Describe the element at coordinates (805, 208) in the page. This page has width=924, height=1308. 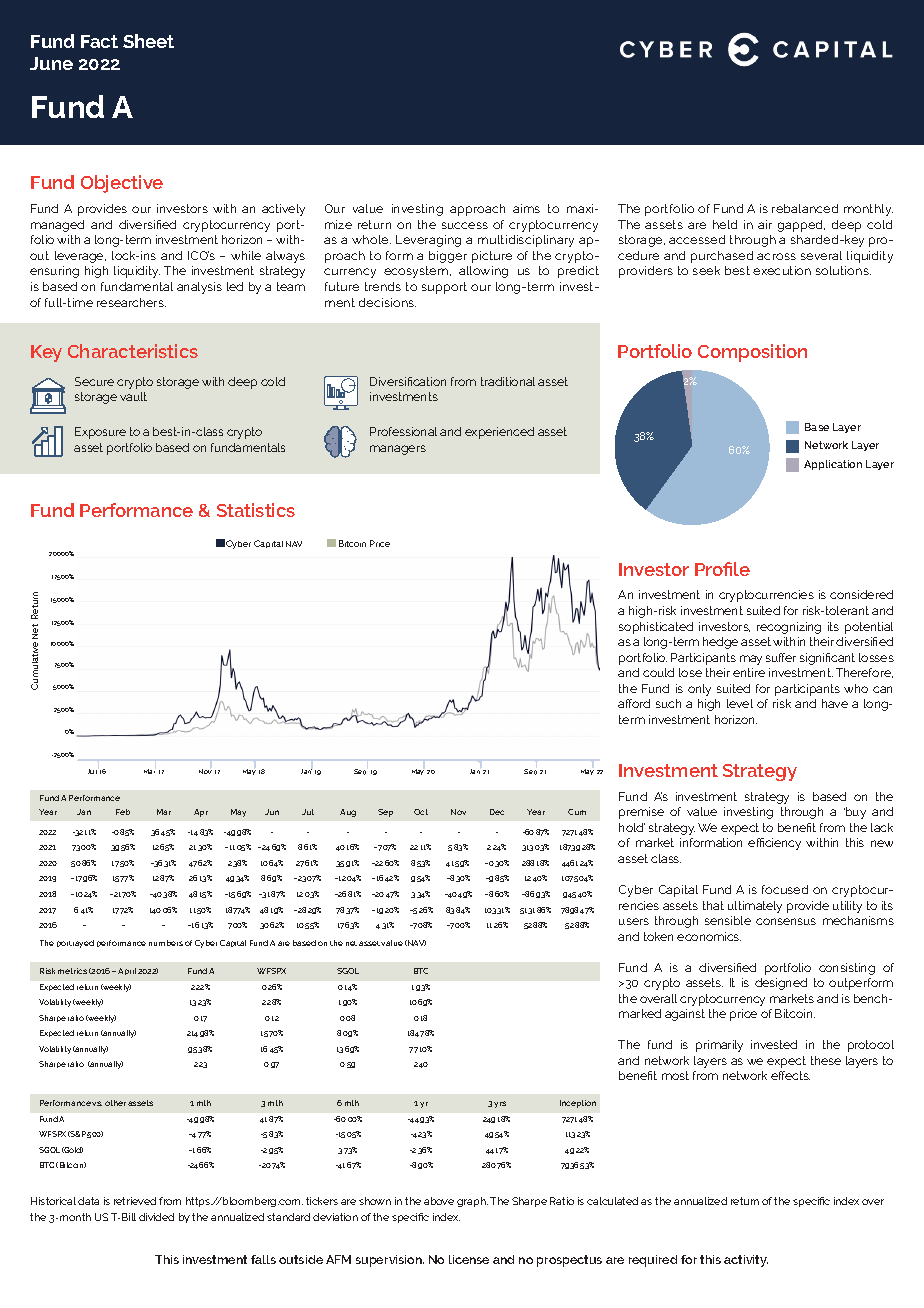
I see `rebalanced` at that location.
